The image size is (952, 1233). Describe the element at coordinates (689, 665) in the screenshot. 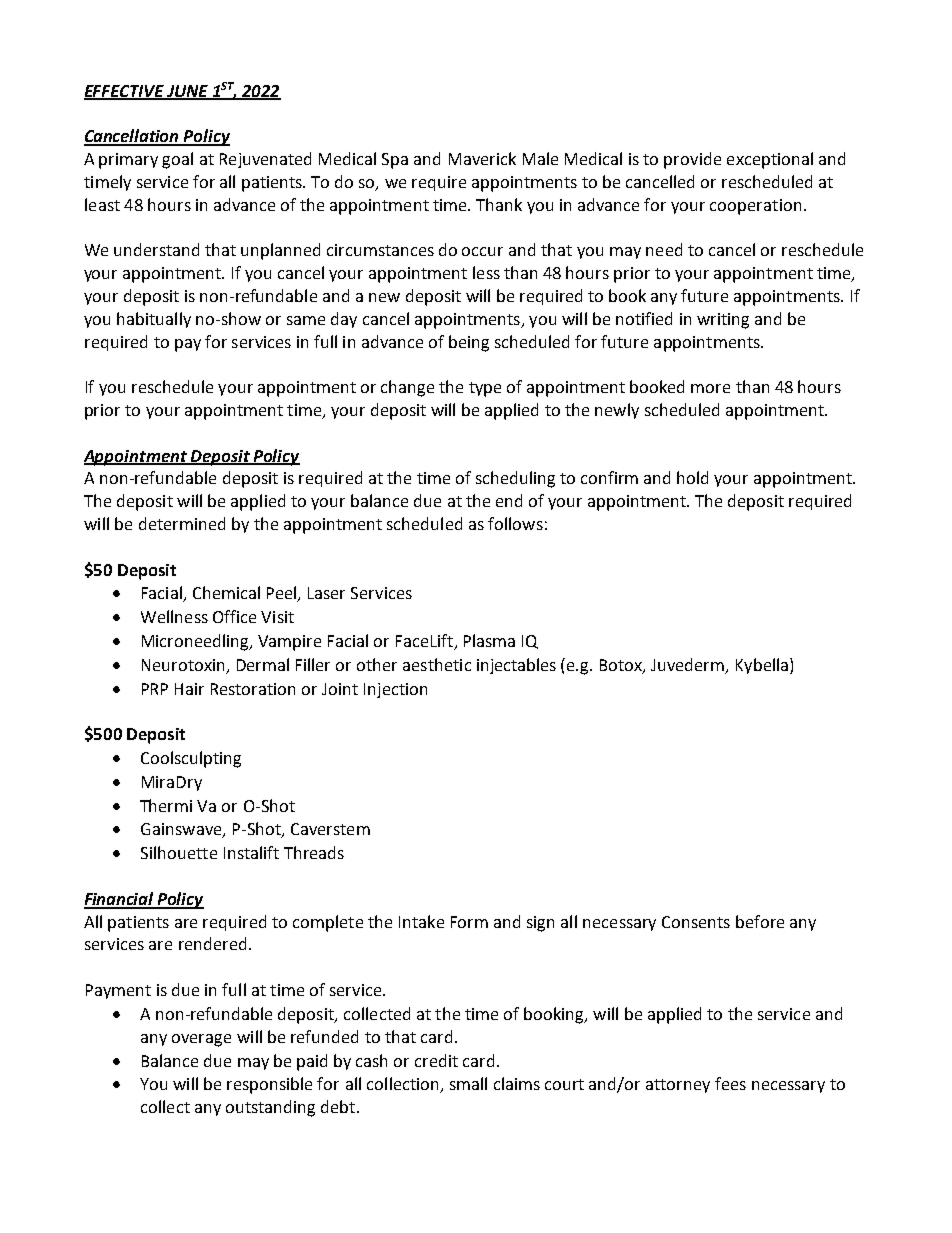

I see `Juvederm` at that location.
